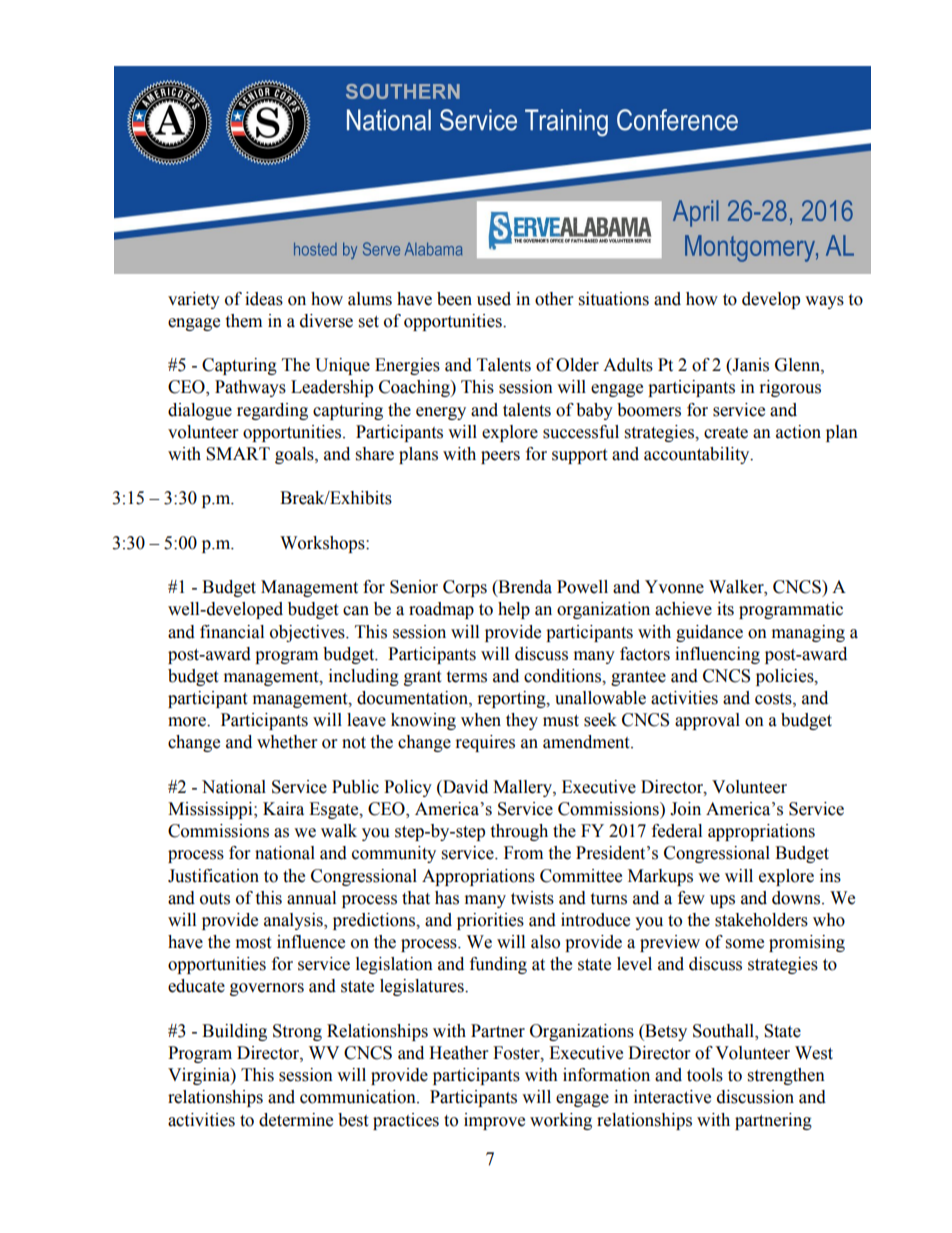 The width and height of the page is (952, 1233). I want to click on Workshops, so click(323, 544).
